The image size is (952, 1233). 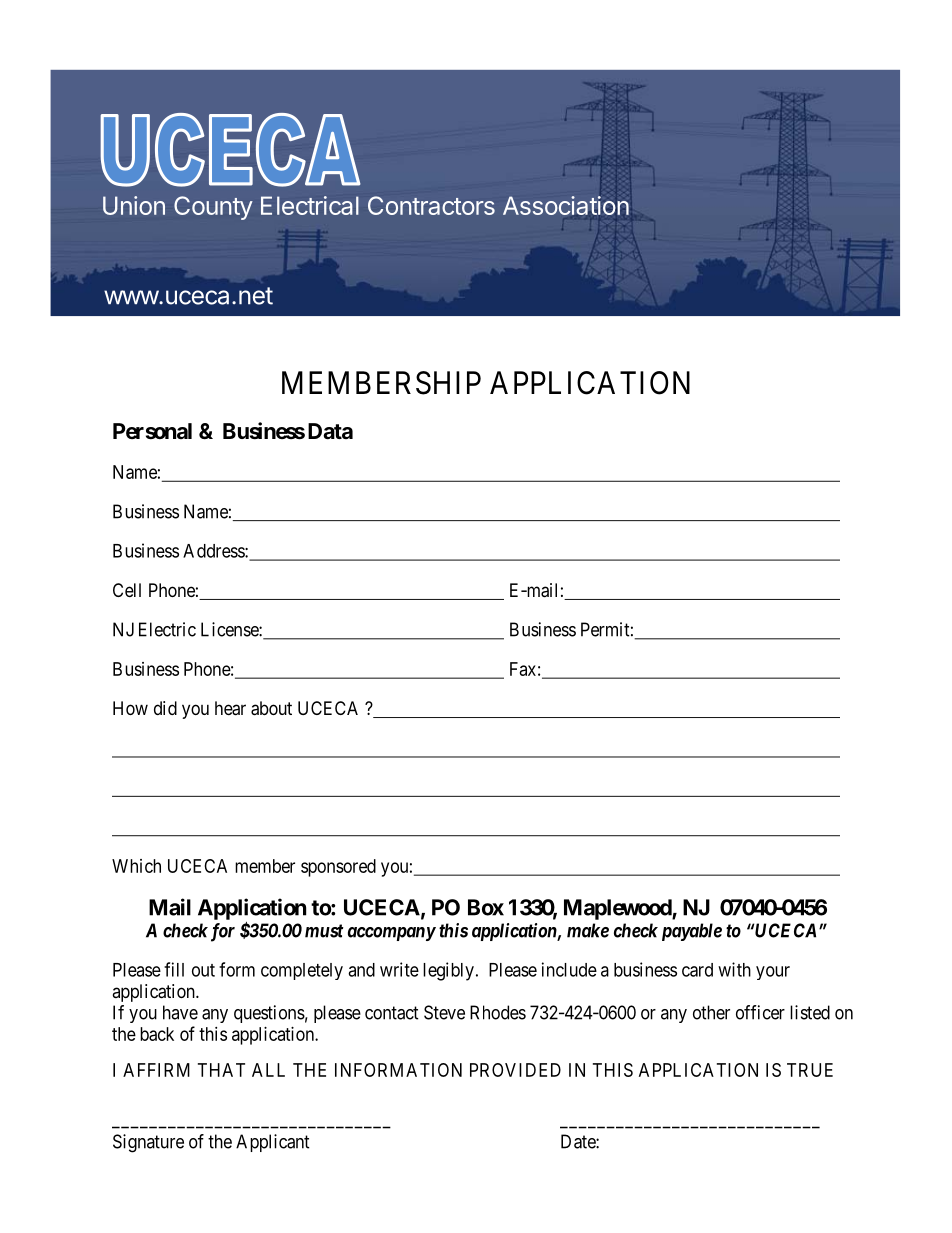 What do you see at coordinates (338, 868) in the screenshot?
I see `sponsored` at bounding box center [338, 868].
